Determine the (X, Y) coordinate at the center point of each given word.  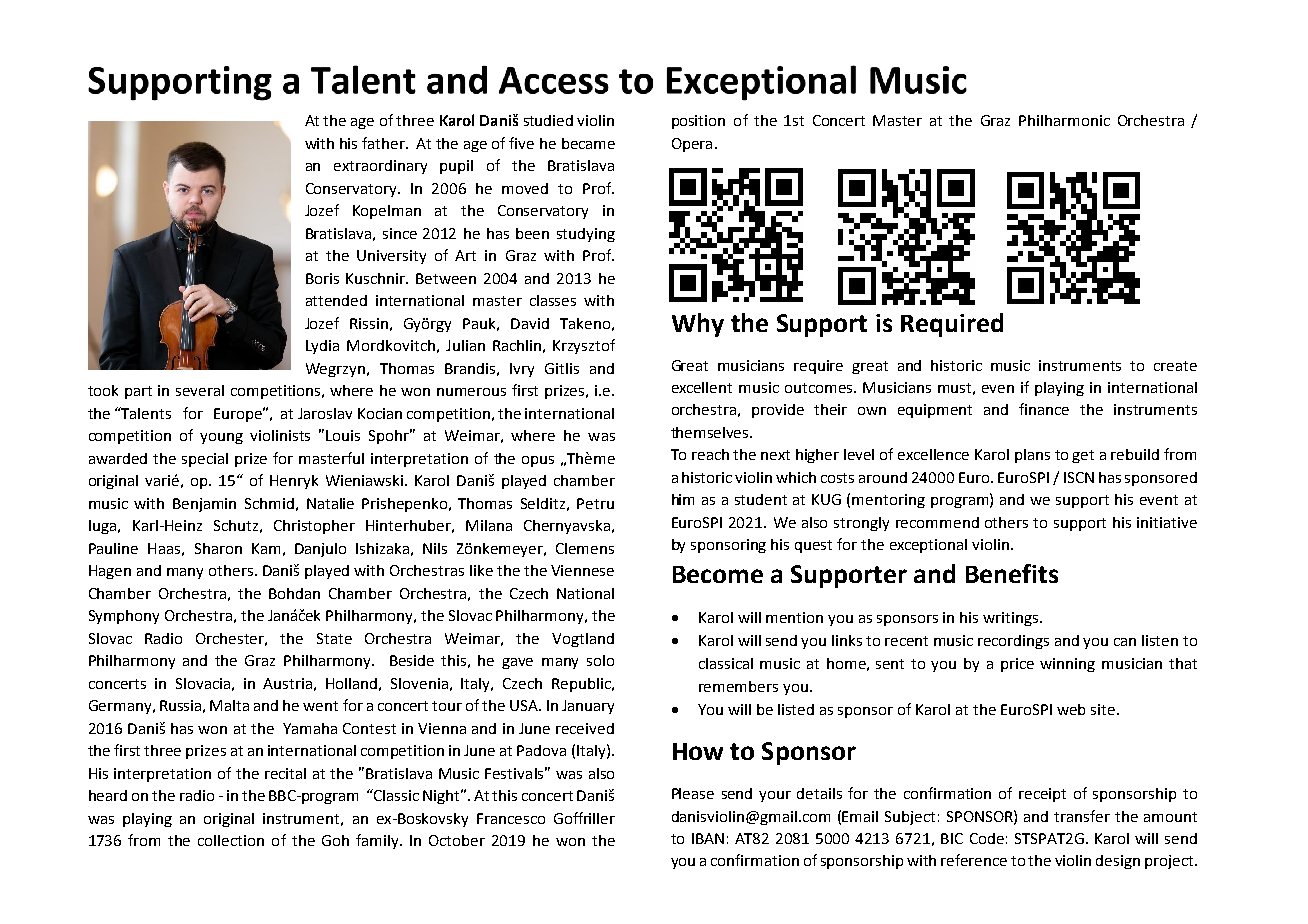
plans (1032, 456)
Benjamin (204, 505)
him (683, 499)
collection (231, 840)
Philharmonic (1064, 120)
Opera (692, 145)
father (385, 143)
